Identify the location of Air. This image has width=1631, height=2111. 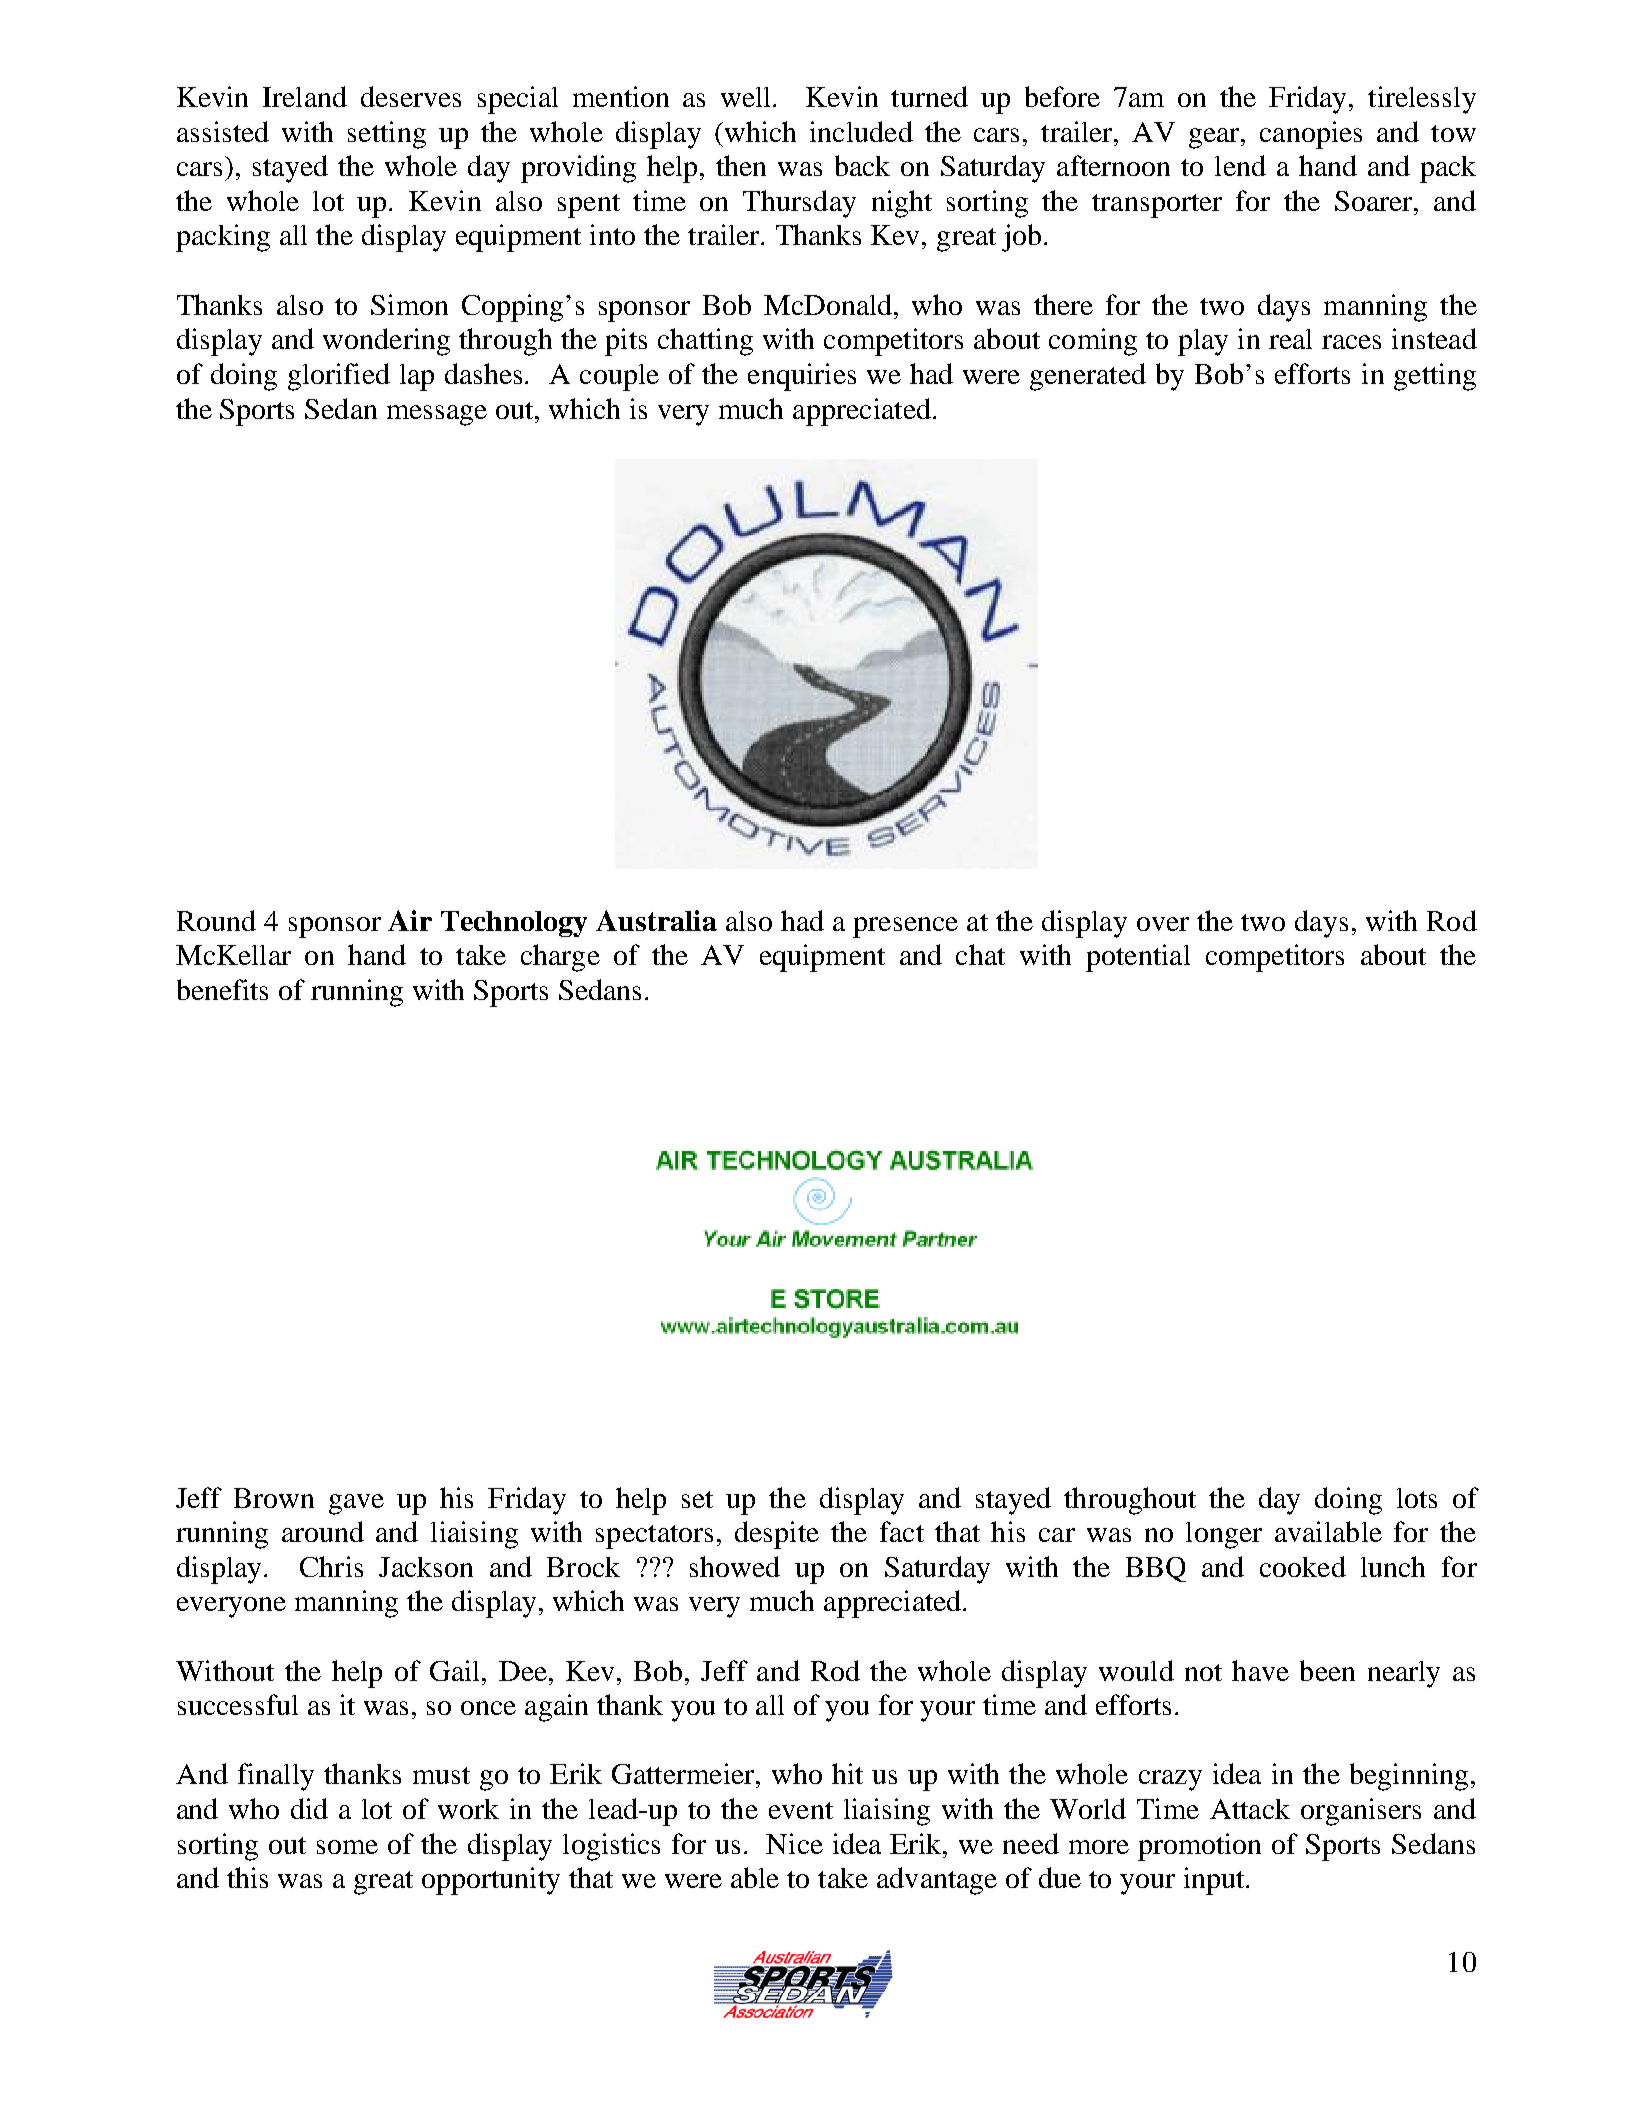
(410, 920).
